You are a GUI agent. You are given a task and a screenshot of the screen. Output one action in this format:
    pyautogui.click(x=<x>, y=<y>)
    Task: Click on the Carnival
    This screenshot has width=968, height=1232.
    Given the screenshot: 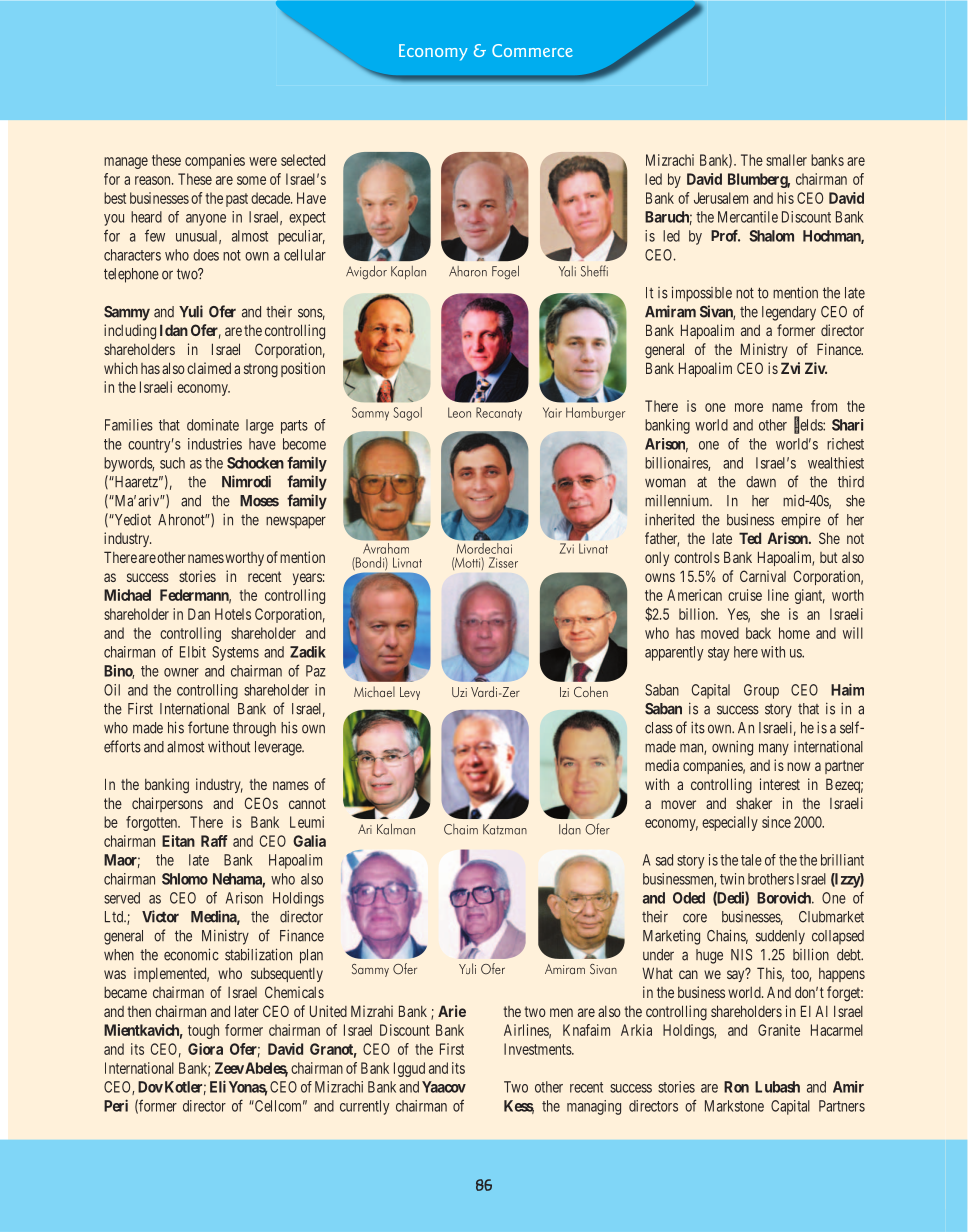 What is the action you would take?
    pyautogui.click(x=763, y=576)
